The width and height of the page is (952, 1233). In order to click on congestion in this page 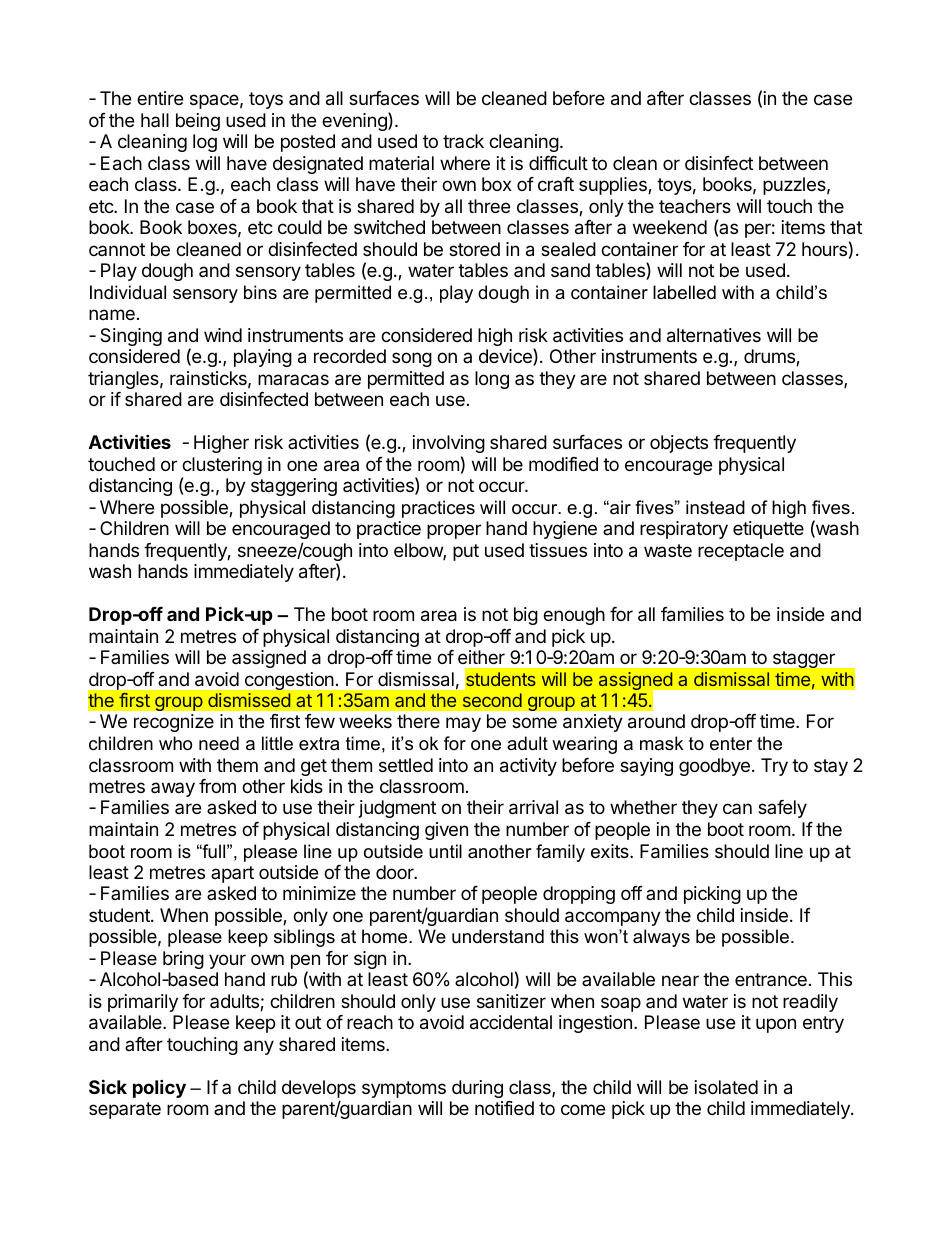, I will do `click(289, 681)`.
